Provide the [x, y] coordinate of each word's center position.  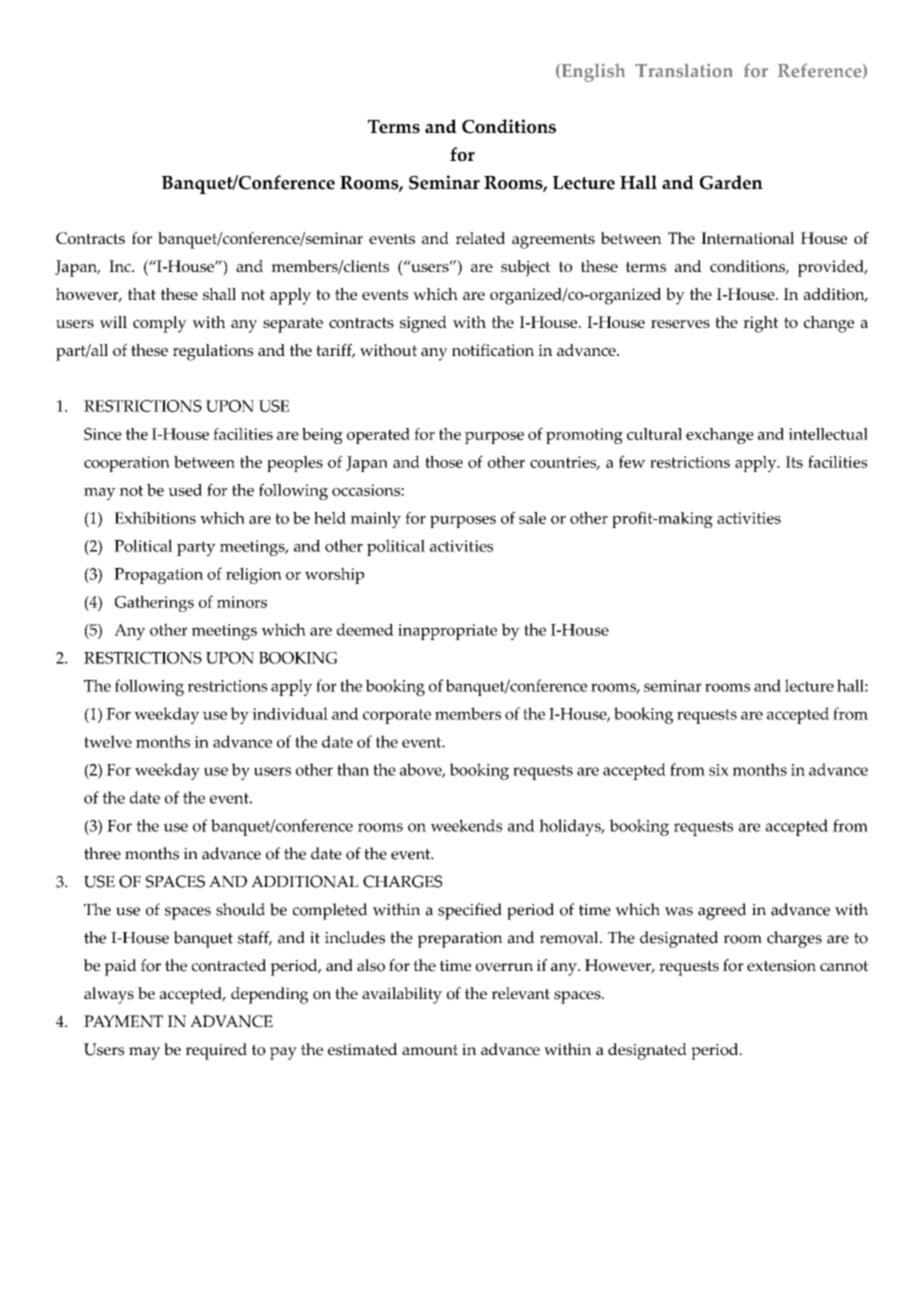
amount [430, 1050]
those [444, 462]
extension [781, 966]
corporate [397, 716]
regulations [213, 352]
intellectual [828, 434]
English [592, 72]
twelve [108, 741]
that [141, 294]
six [719, 770]
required [216, 1051]
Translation [684, 70]
